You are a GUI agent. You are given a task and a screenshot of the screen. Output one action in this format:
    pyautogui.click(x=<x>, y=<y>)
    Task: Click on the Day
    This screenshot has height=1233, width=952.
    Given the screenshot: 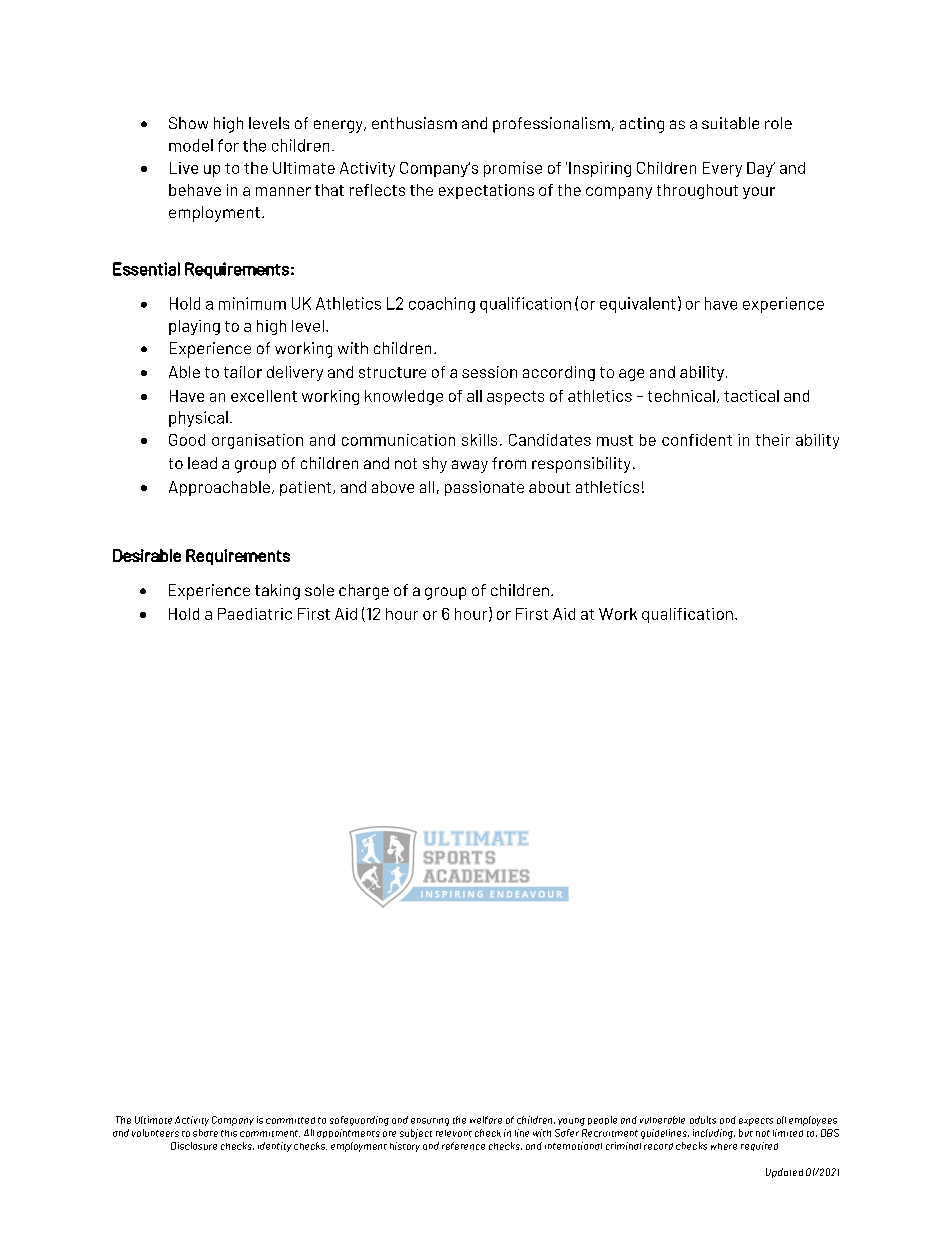 What is the action you would take?
    pyautogui.click(x=761, y=169)
